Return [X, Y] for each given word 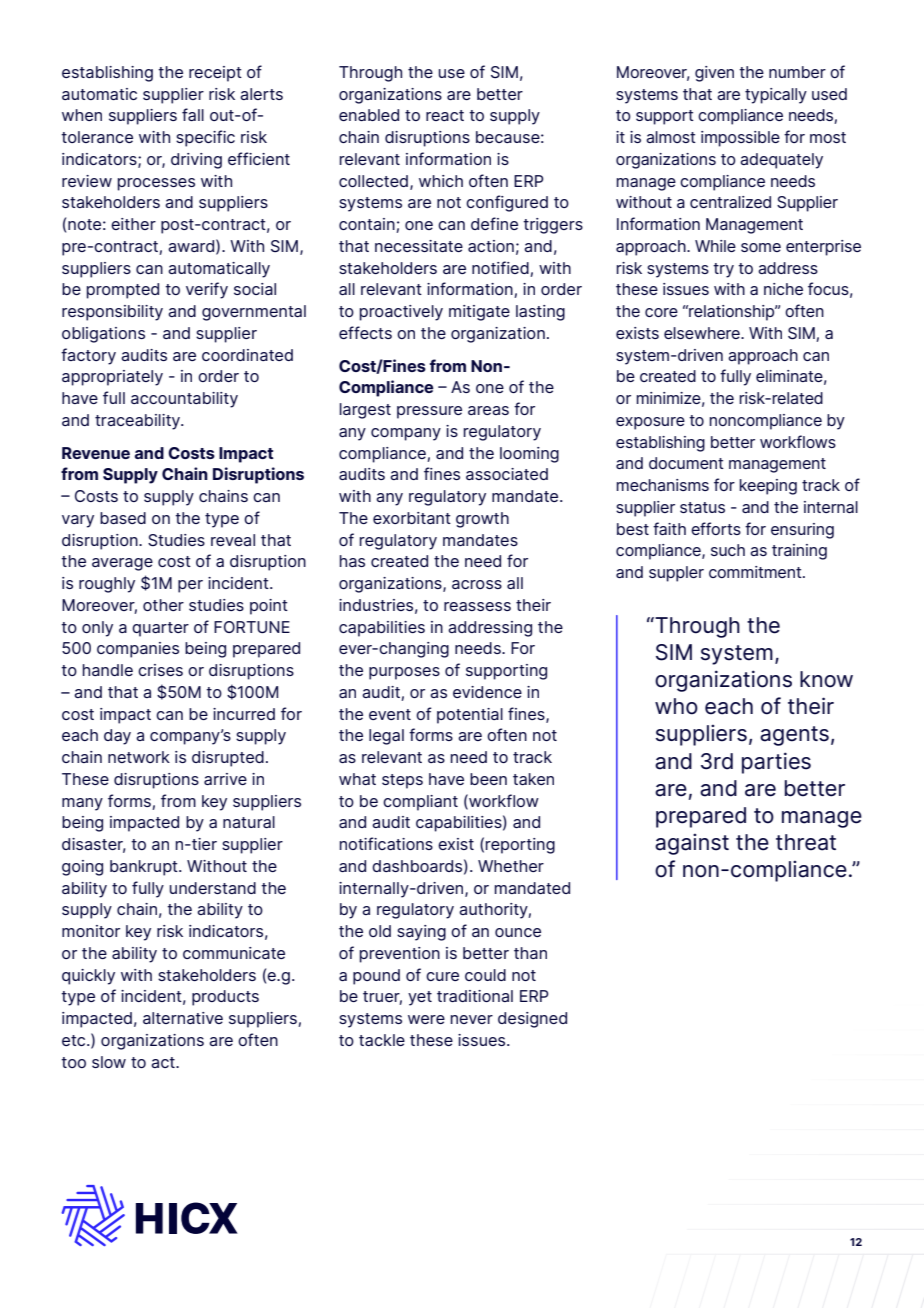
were [426, 1019]
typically [776, 96]
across [477, 584]
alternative [183, 1018]
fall [193, 114]
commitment [756, 572]
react [445, 115]
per [190, 586]
